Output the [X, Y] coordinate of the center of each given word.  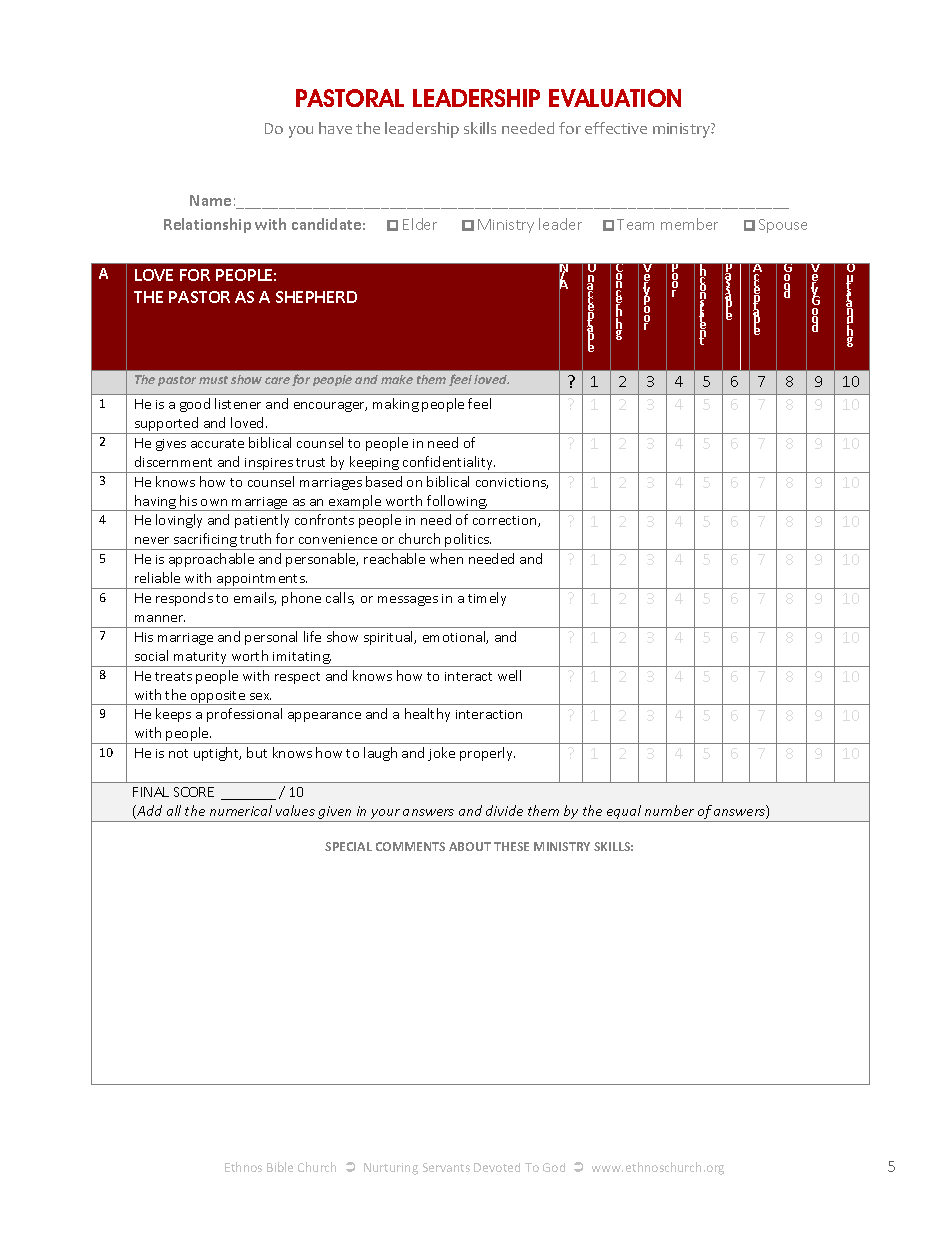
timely [487, 599]
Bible [280, 1167]
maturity [200, 658]
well [509, 675]
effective [616, 128]
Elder [420, 224]
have [335, 128]
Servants [446, 1167]
